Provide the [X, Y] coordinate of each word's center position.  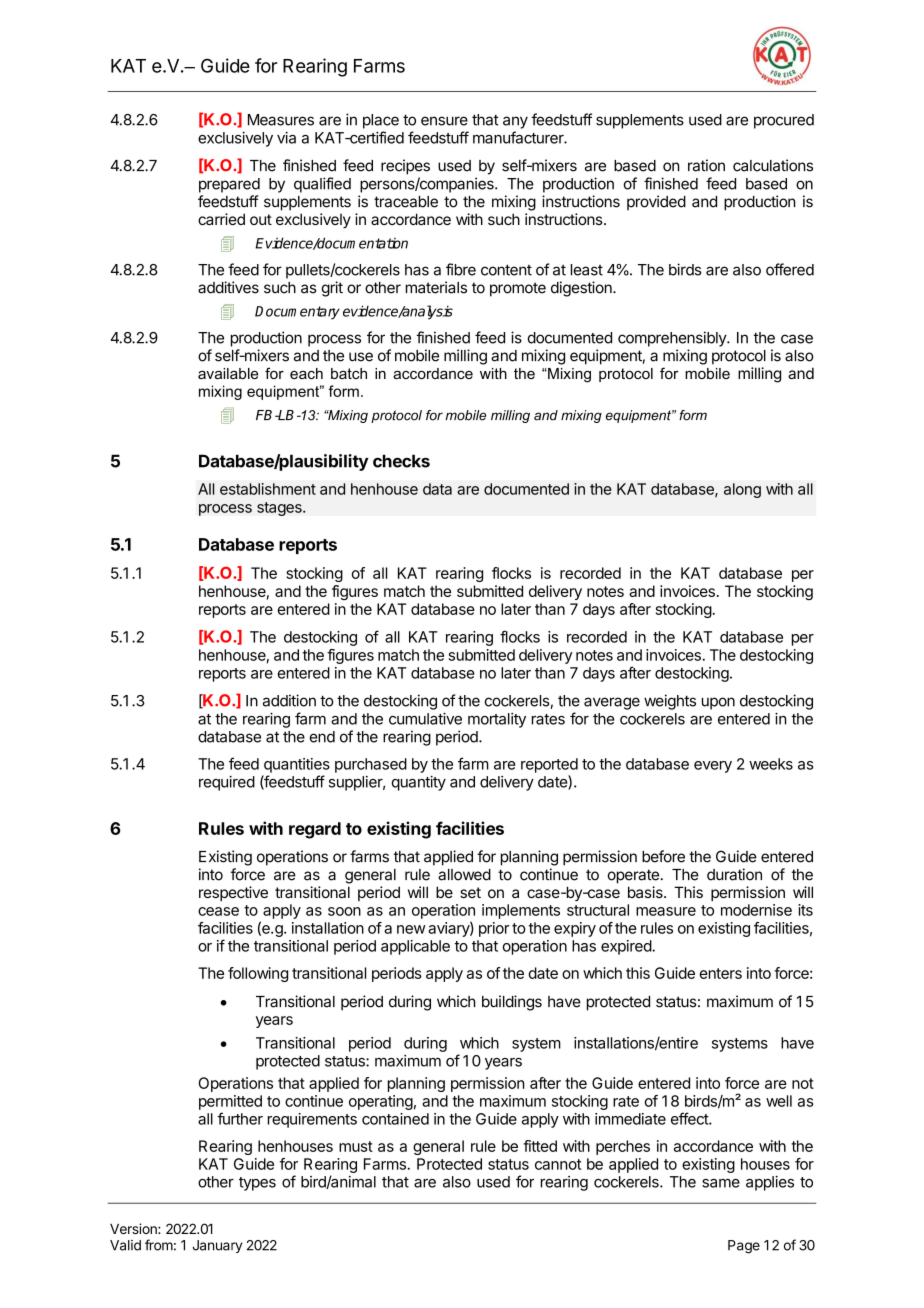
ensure [444, 121]
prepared [229, 185]
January [217, 1246]
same [721, 1183]
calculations [773, 165]
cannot [558, 1164]
